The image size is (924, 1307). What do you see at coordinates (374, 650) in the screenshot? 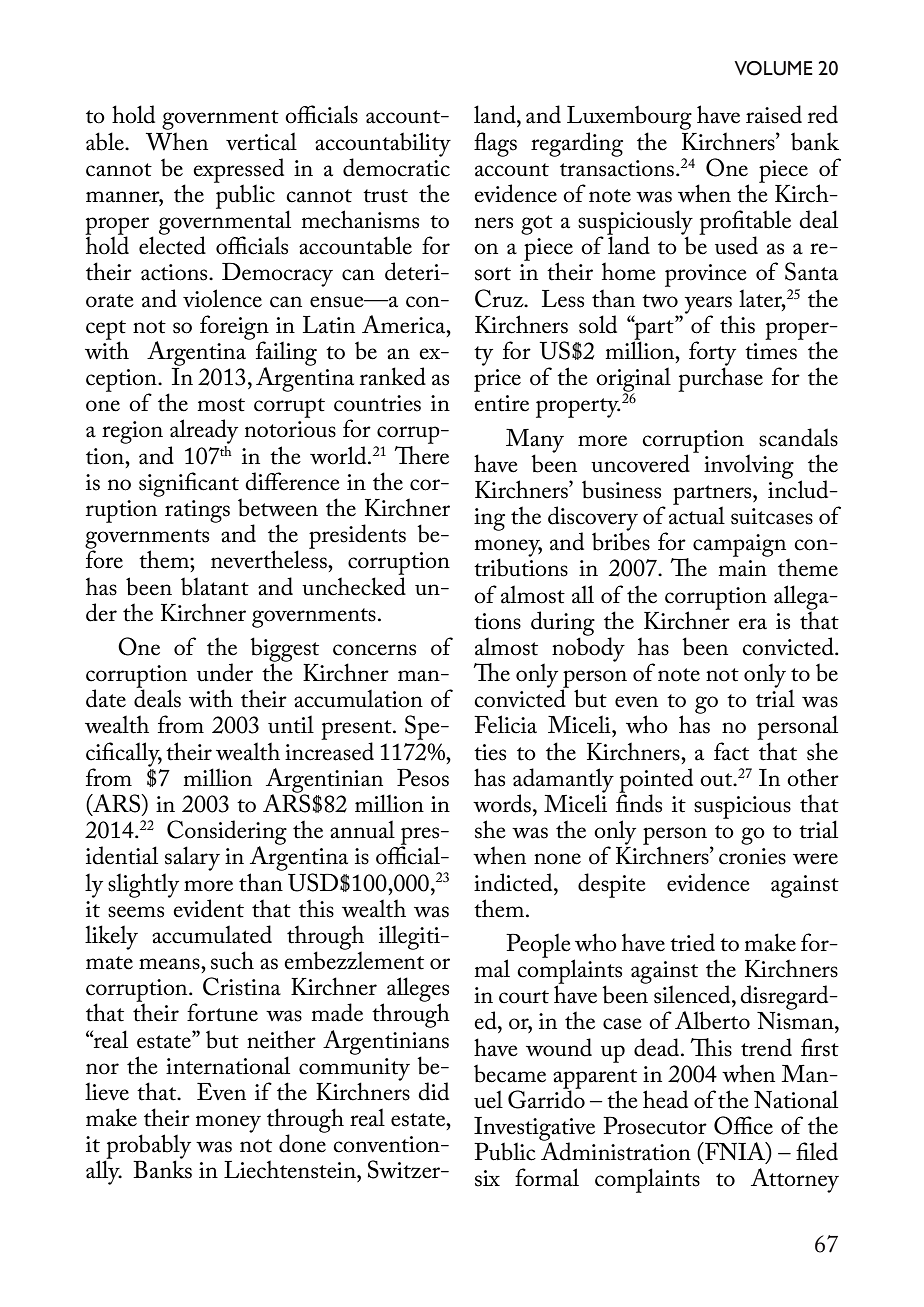
I see `concerns` at bounding box center [374, 650].
